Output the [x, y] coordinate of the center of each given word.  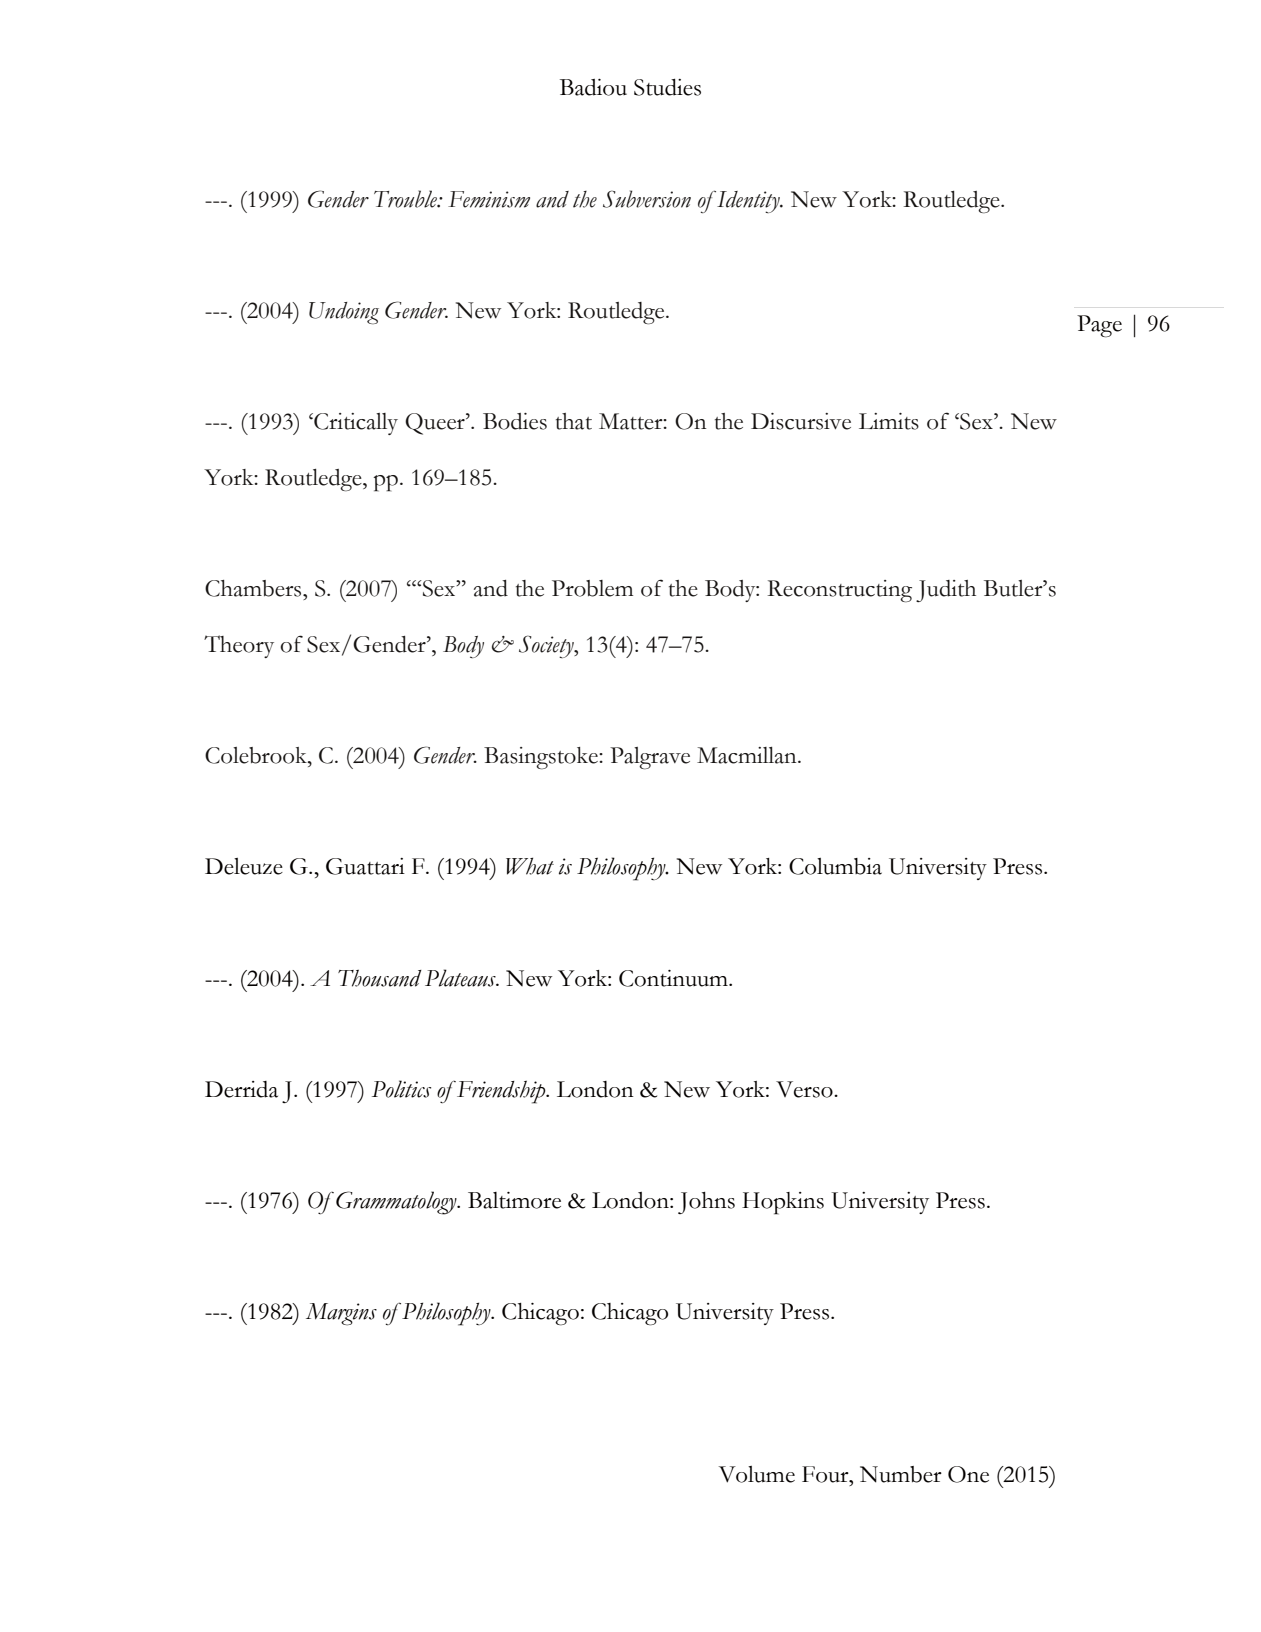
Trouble [407, 199]
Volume [757, 1474]
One [968, 1474]
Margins [341, 1314]
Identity [748, 202]
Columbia [835, 866]
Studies [667, 87]
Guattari [365, 866]
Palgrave [650, 758]
